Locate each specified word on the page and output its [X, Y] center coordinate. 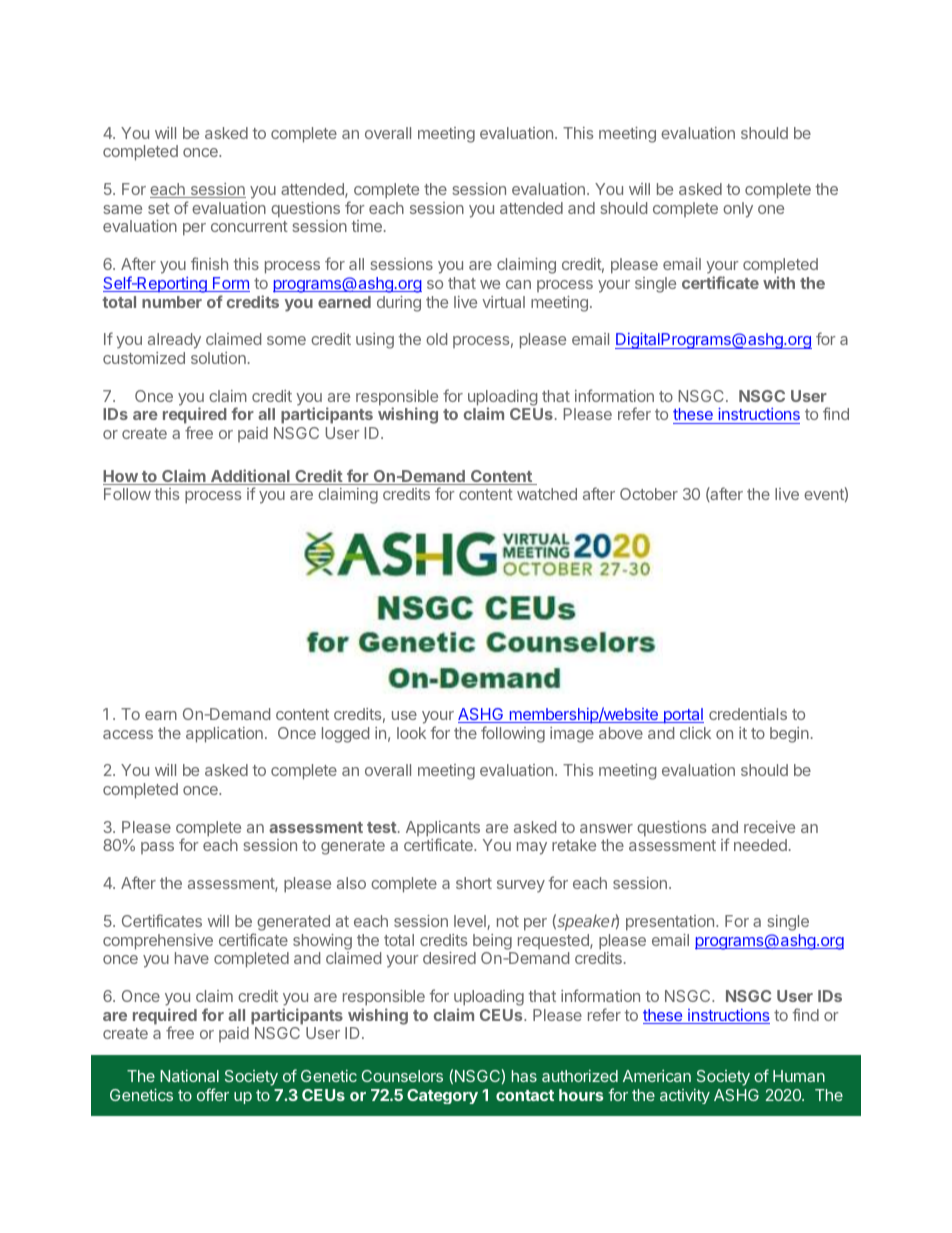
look [411, 733]
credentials [748, 714]
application [224, 735]
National [189, 1076]
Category [442, 1096]
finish [209, 263]
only [738, 210]
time [366, 226]
